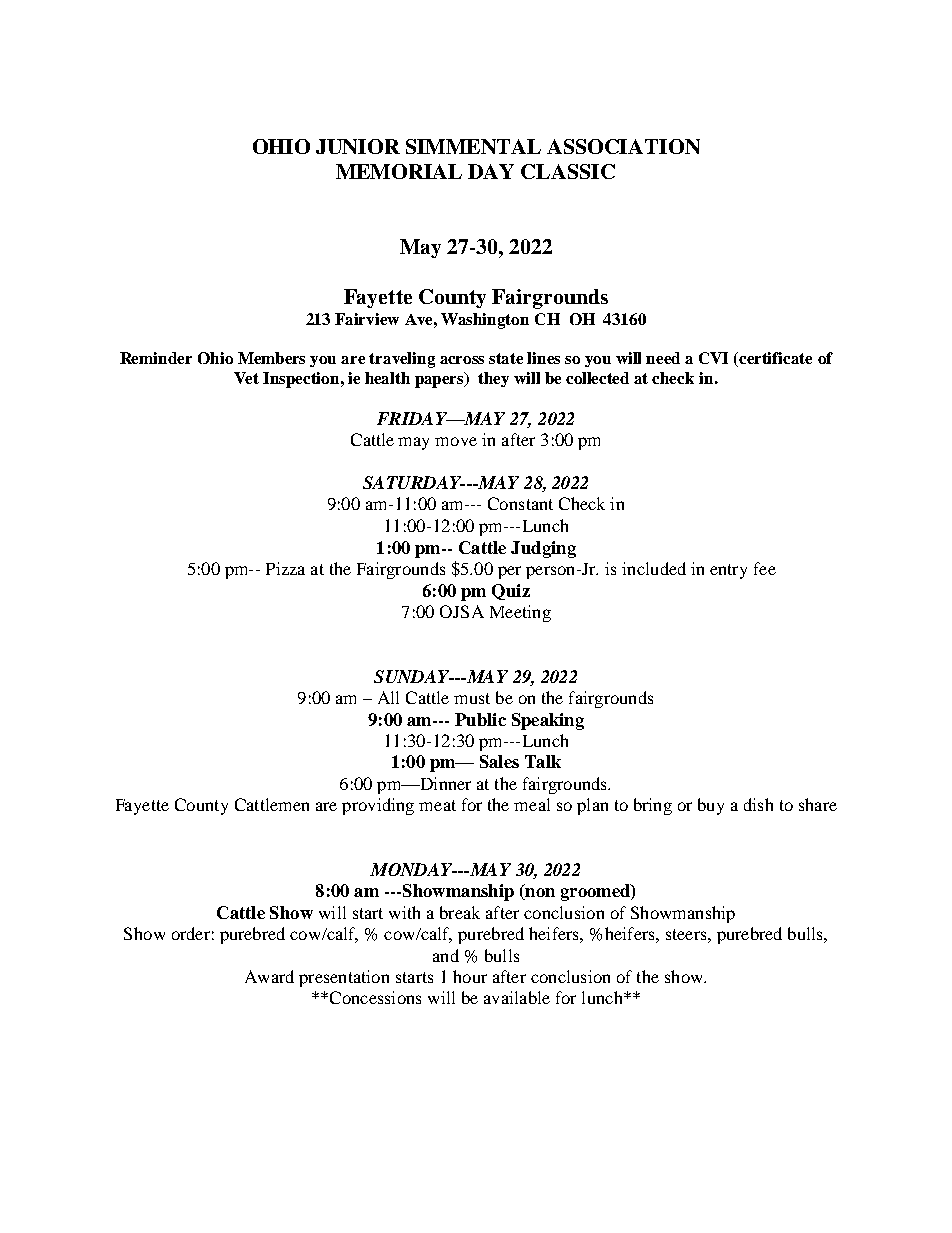  What do you see at coordinates (520, 613) in the screenshot?
I see `Meeting` at bounding box center [520, 613].
